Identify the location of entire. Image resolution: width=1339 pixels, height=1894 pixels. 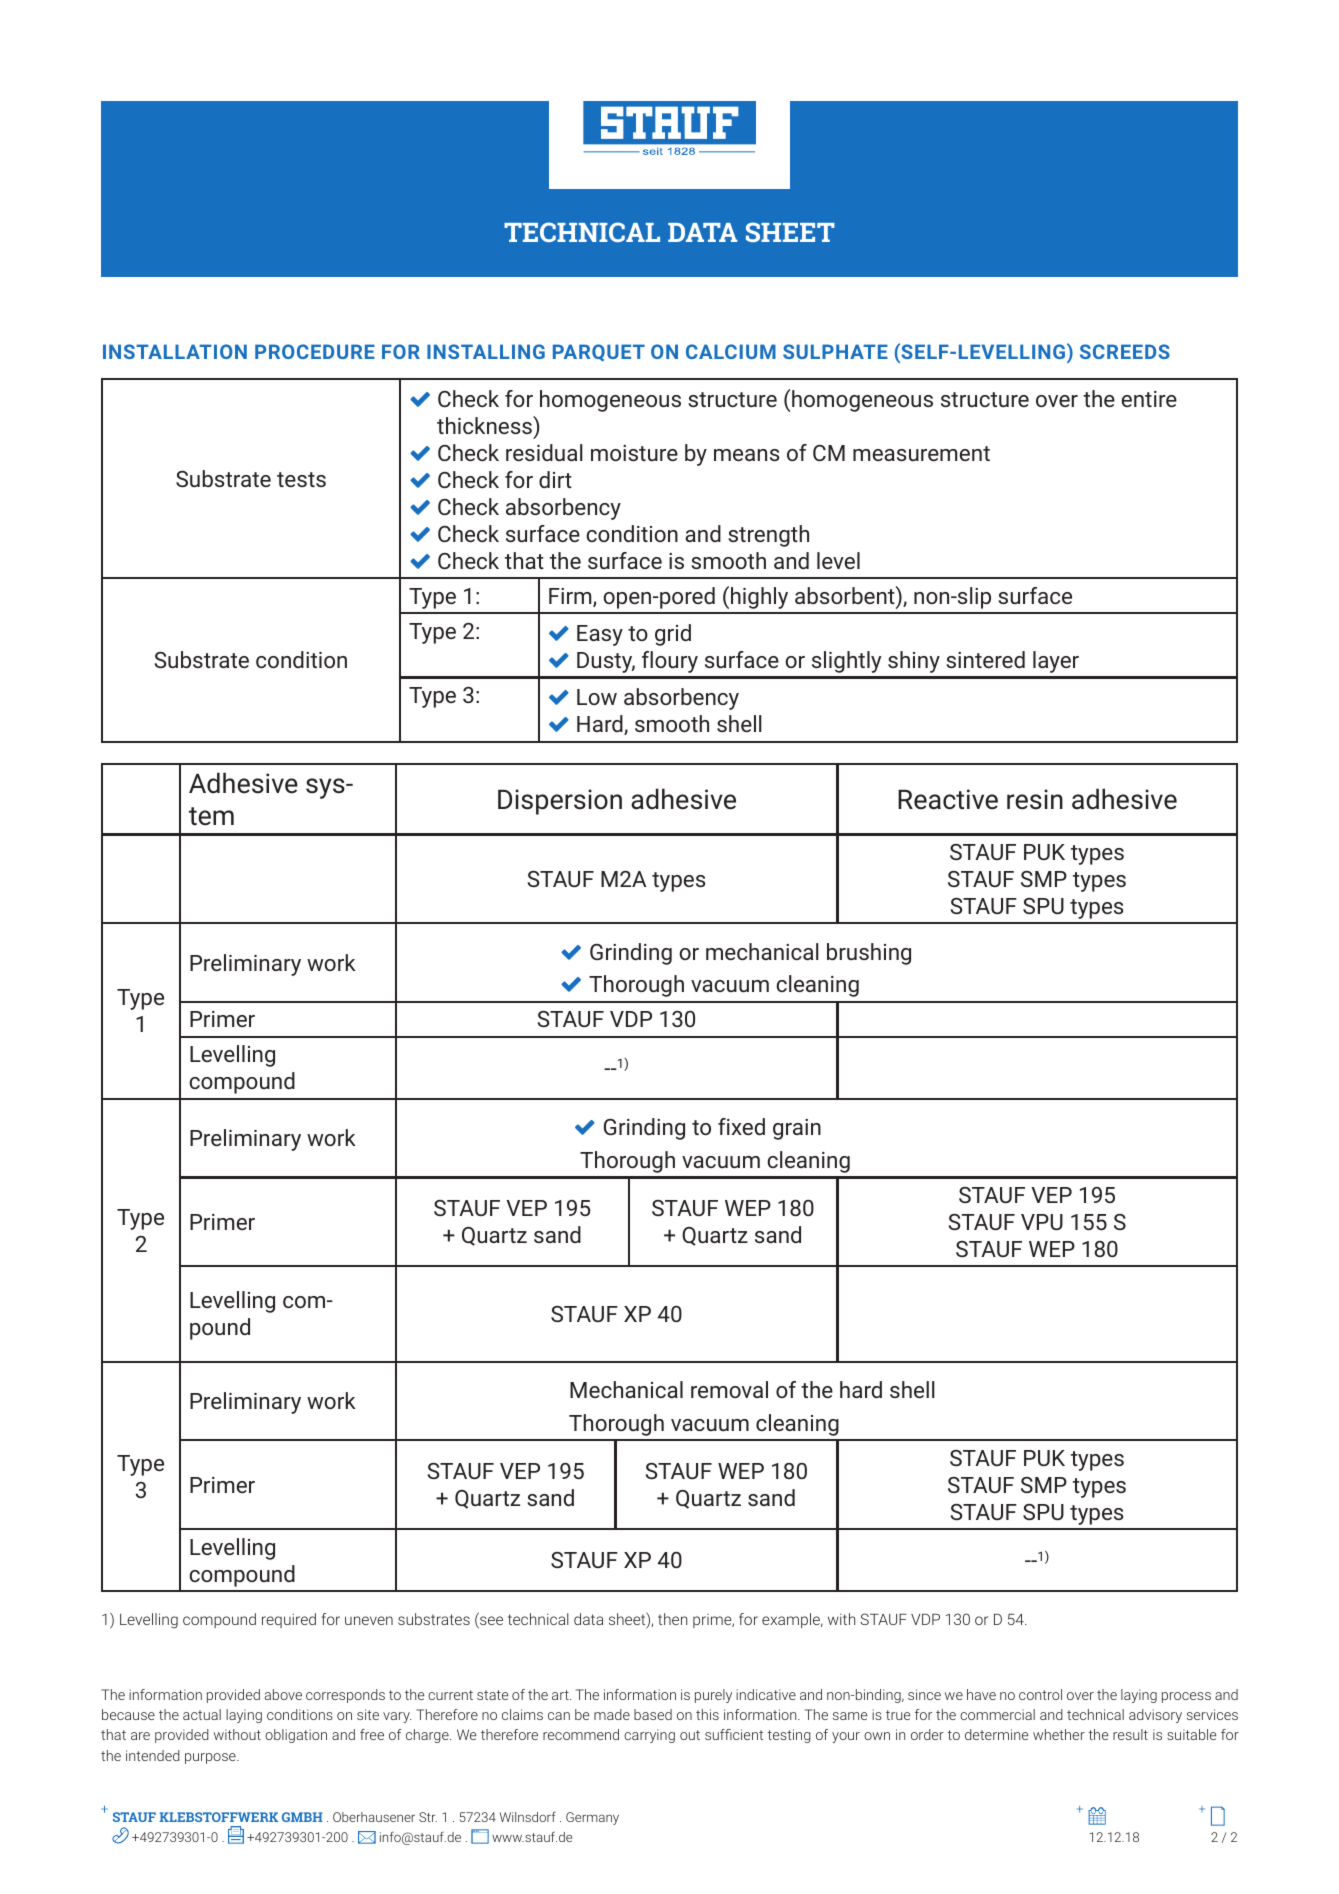
(1149, 399).
